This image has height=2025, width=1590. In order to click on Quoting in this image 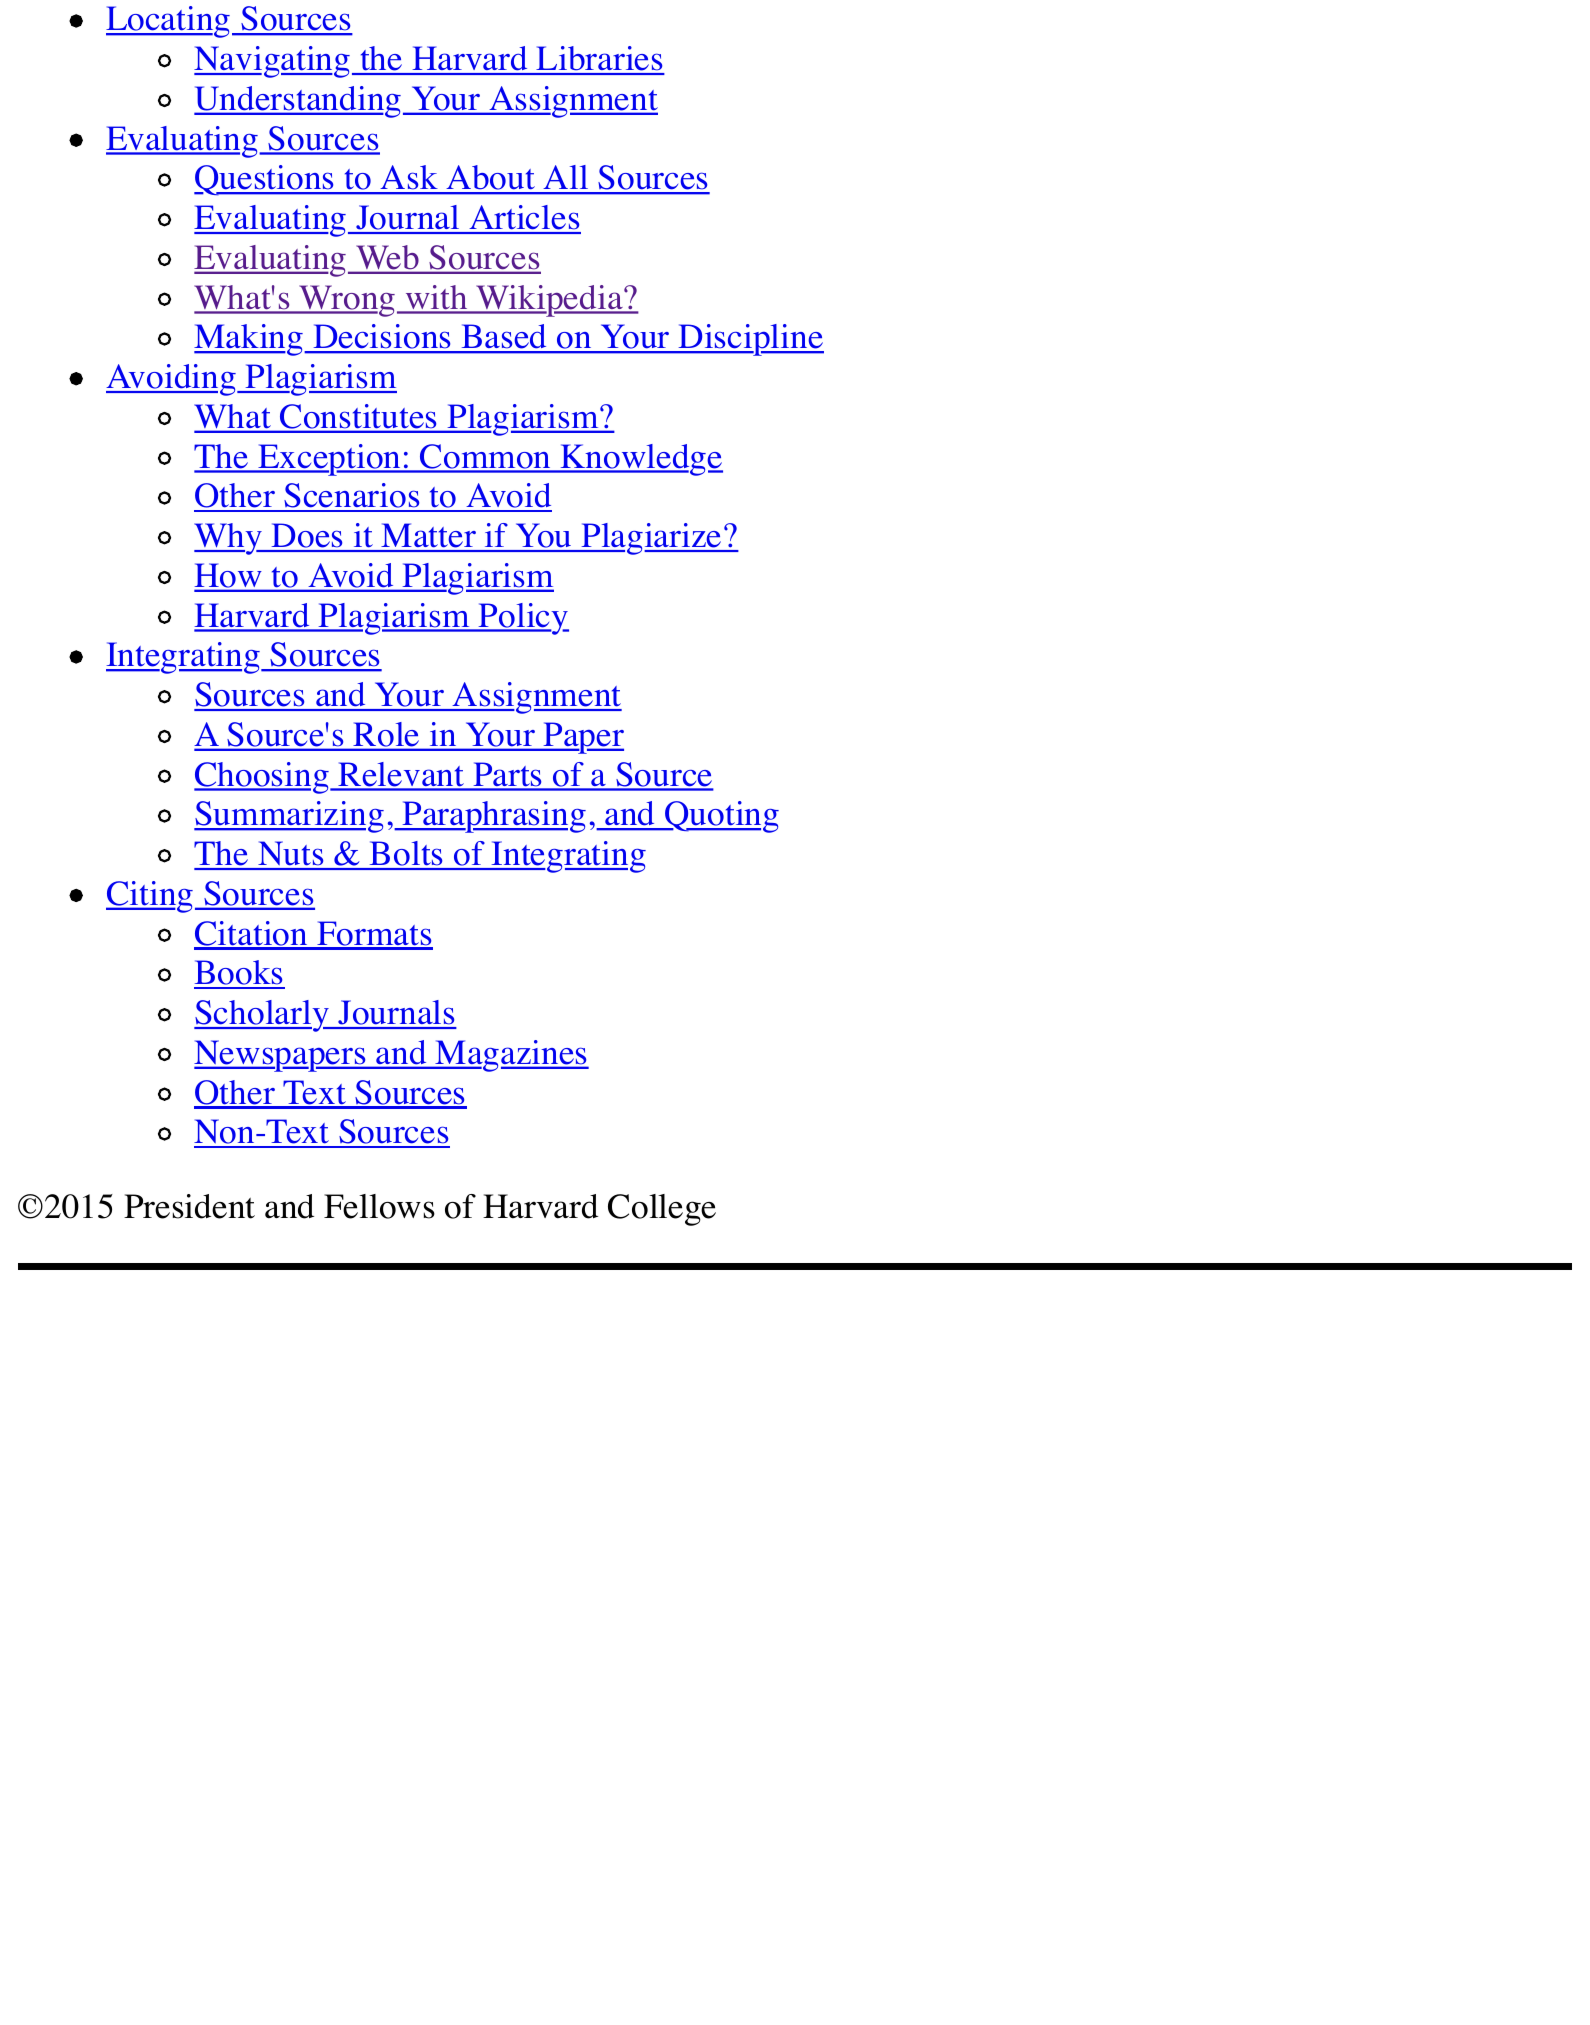, I will do `click(721, 817)`.
